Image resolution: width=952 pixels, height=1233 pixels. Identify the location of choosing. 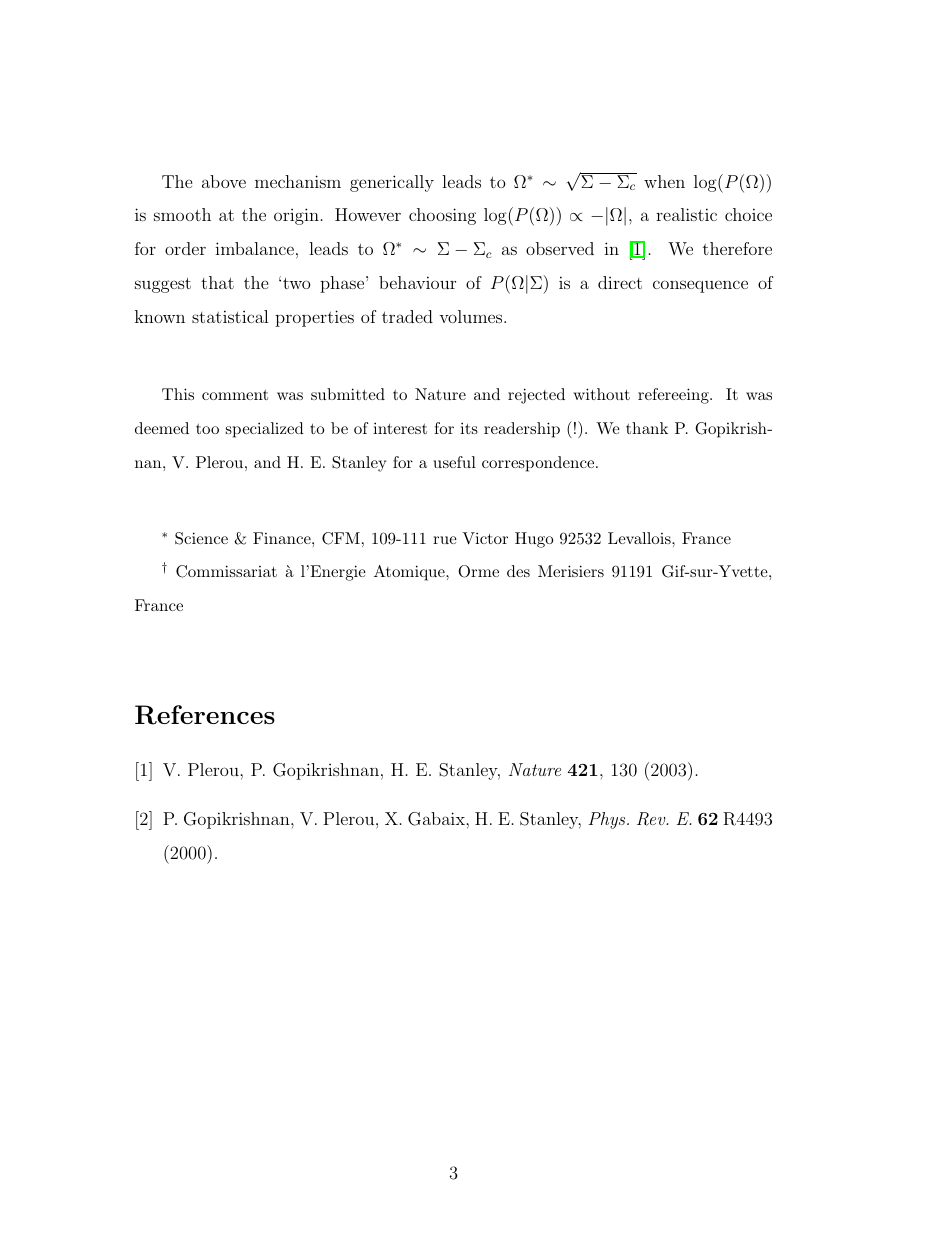
(442, 216).
